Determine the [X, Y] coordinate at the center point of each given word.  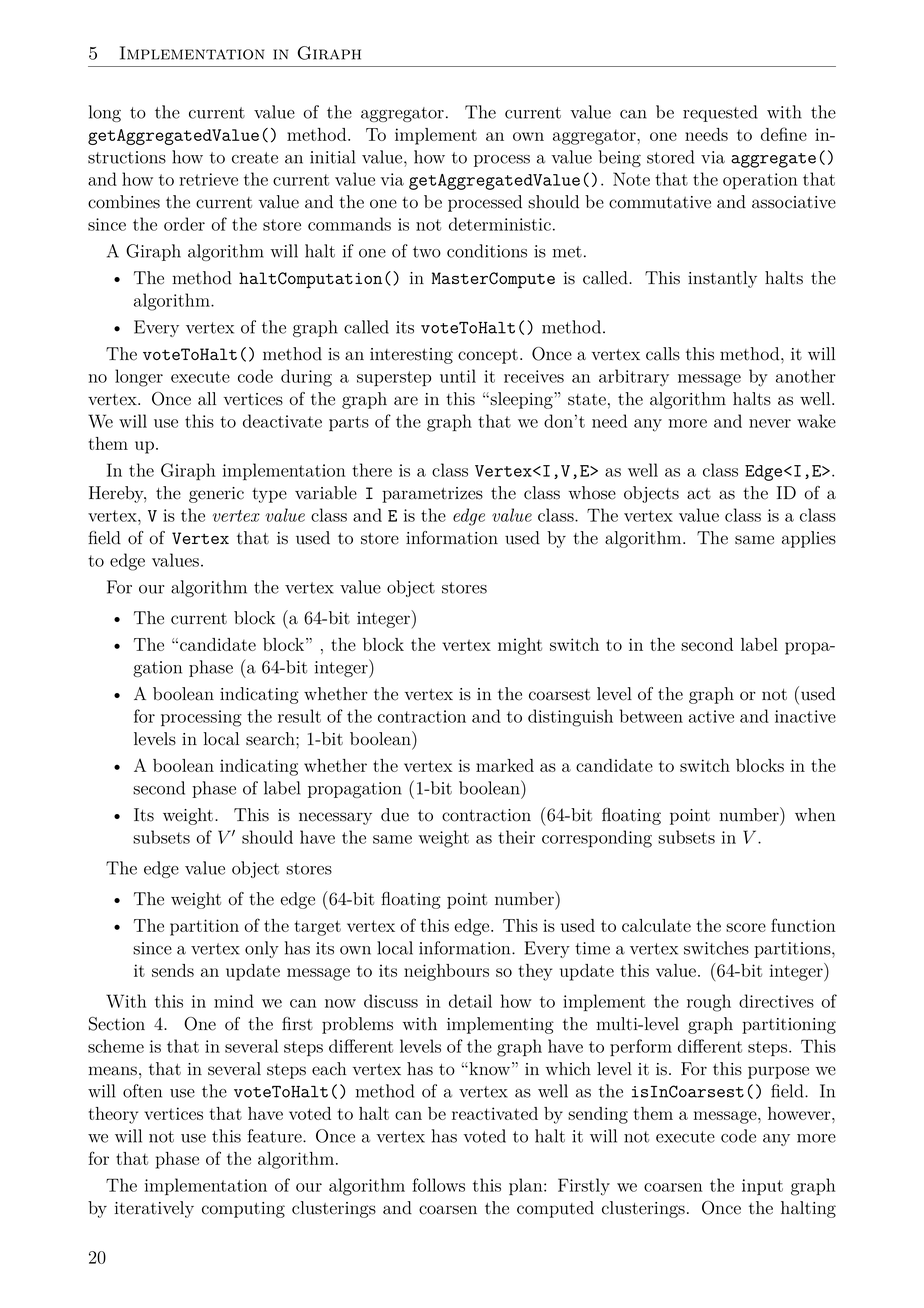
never [770, 423]
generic [216, 495]
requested [720, 113]
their [516, 837]
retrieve [208, 179]
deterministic [500, 224]
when [815, 815]
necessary [335, 818]
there [372, 470]
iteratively [154, 1209]
